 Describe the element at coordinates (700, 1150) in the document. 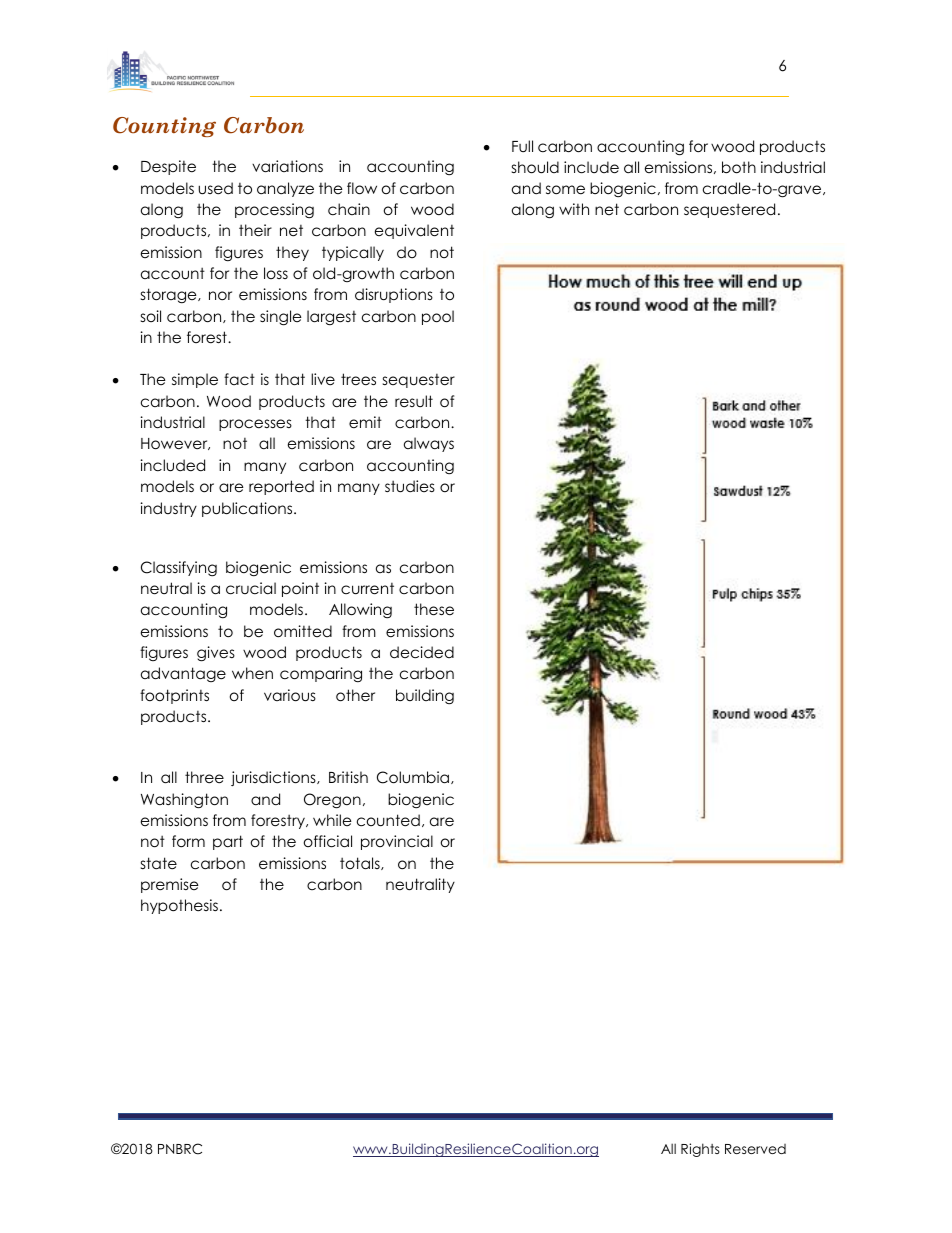

I see `Rights` at that location.
